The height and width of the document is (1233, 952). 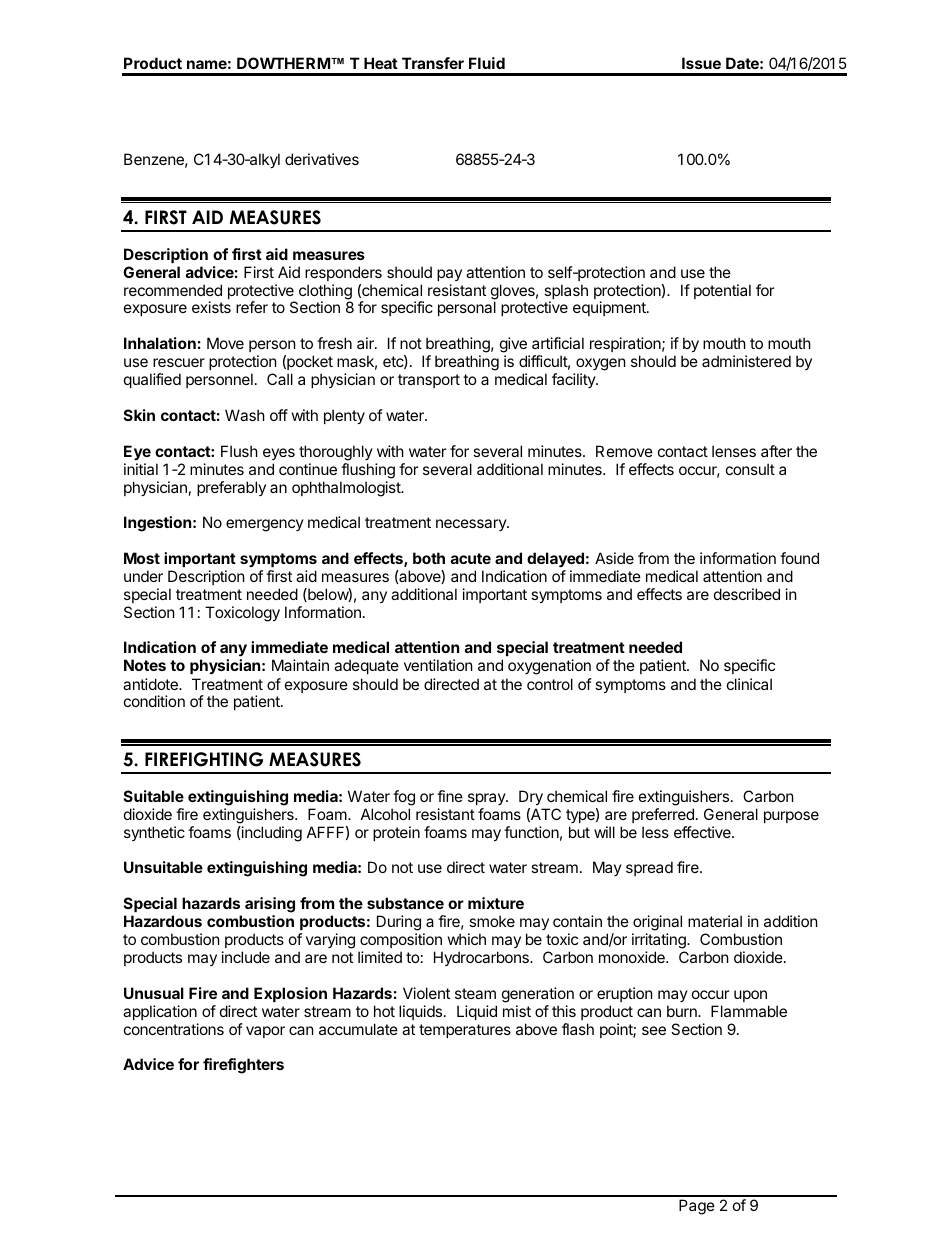 I want to click on Fluid, so click(x=487, y=63).
